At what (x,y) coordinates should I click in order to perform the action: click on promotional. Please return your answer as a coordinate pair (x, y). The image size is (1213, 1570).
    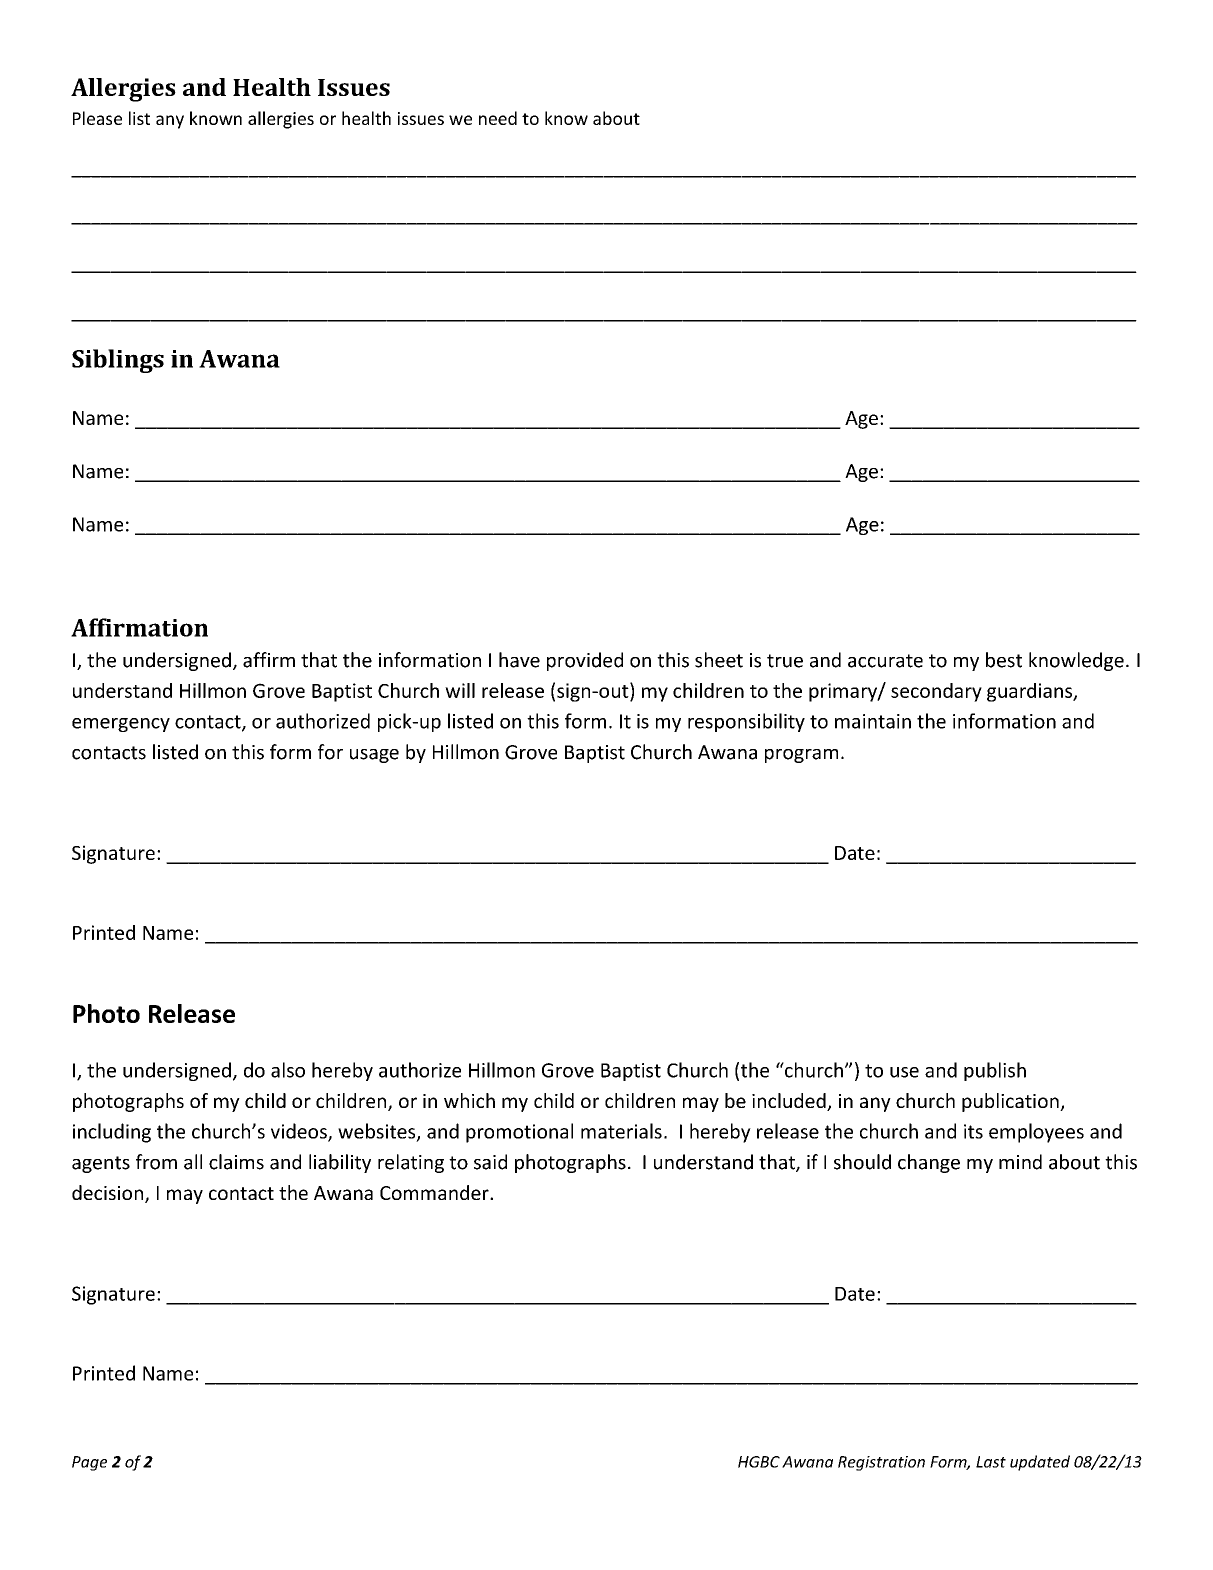
    Looking at the image, I should click on (519, 1133).
